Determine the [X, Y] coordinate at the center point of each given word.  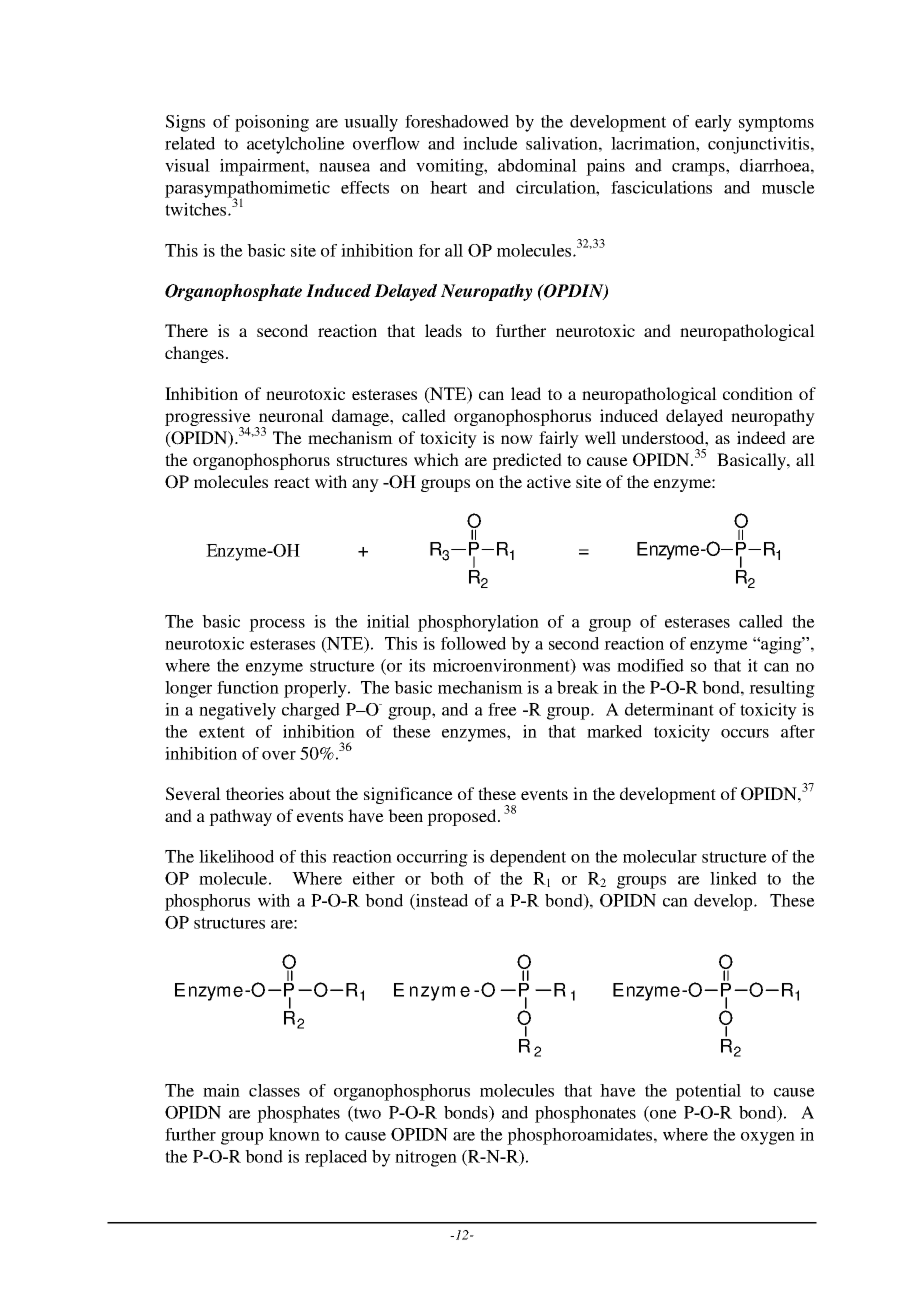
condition [758, 393]
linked [733, 878]
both [447, 878]
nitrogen [426, 1158]
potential [708, 1092]
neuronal [291, 415]
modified [650, 665]
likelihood [236, 856]
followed [473, 643]
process [277, 625]
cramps [699, 169]
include [490, 143]
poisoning [272, 123]
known [294, 1134]
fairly [559, 439]
